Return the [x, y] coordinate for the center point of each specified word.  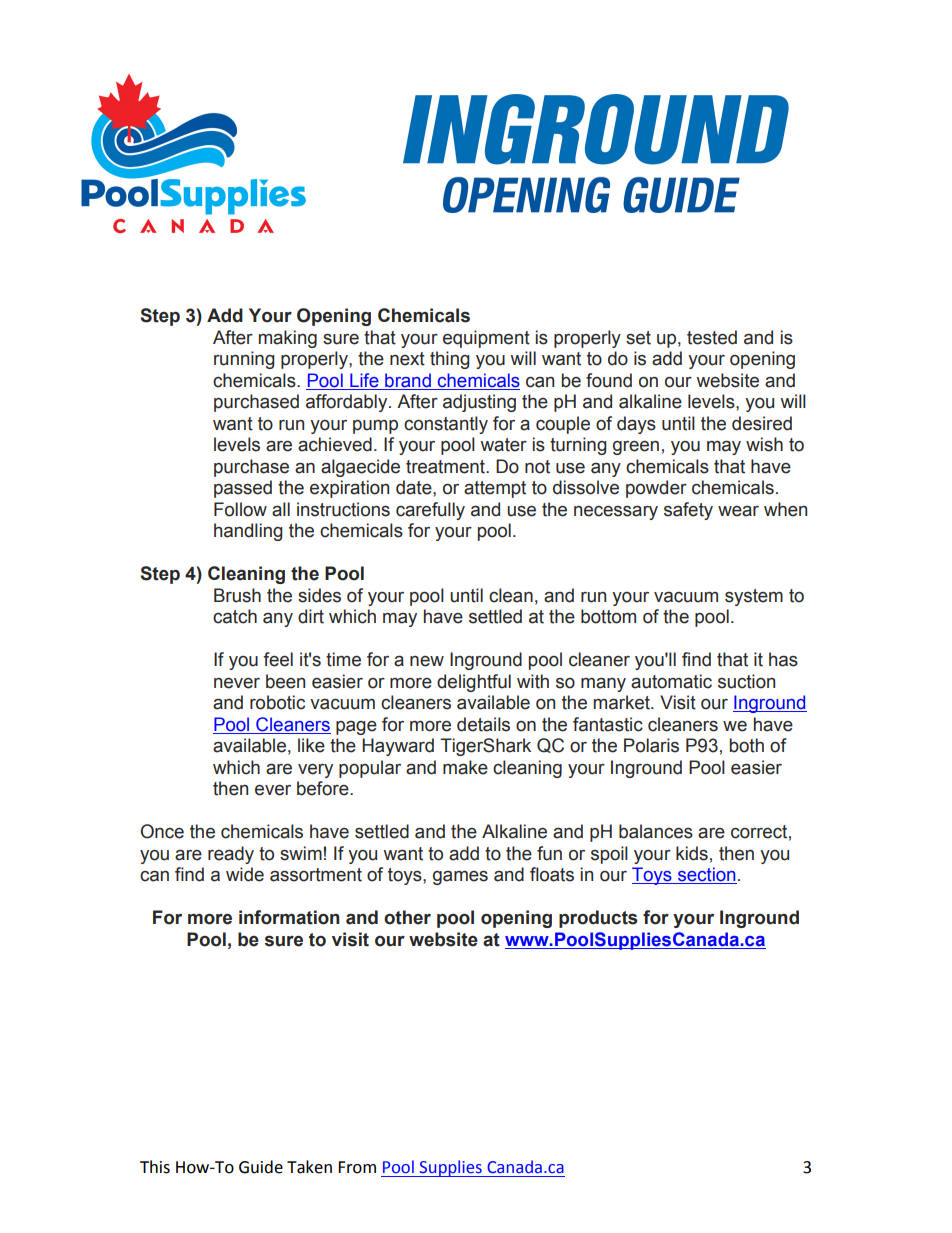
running [244, 360]
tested [712, 337]
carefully [430, 511]
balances [656, 831]
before [324, 788]
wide [245, 874]
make [465, 767]
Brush [237, 595]
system [754, 597]
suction [746, 681]
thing [450, 360]
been [285, 681]
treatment [446, 467]
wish [764, 444]
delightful [474, 683]
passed [243, 489]
